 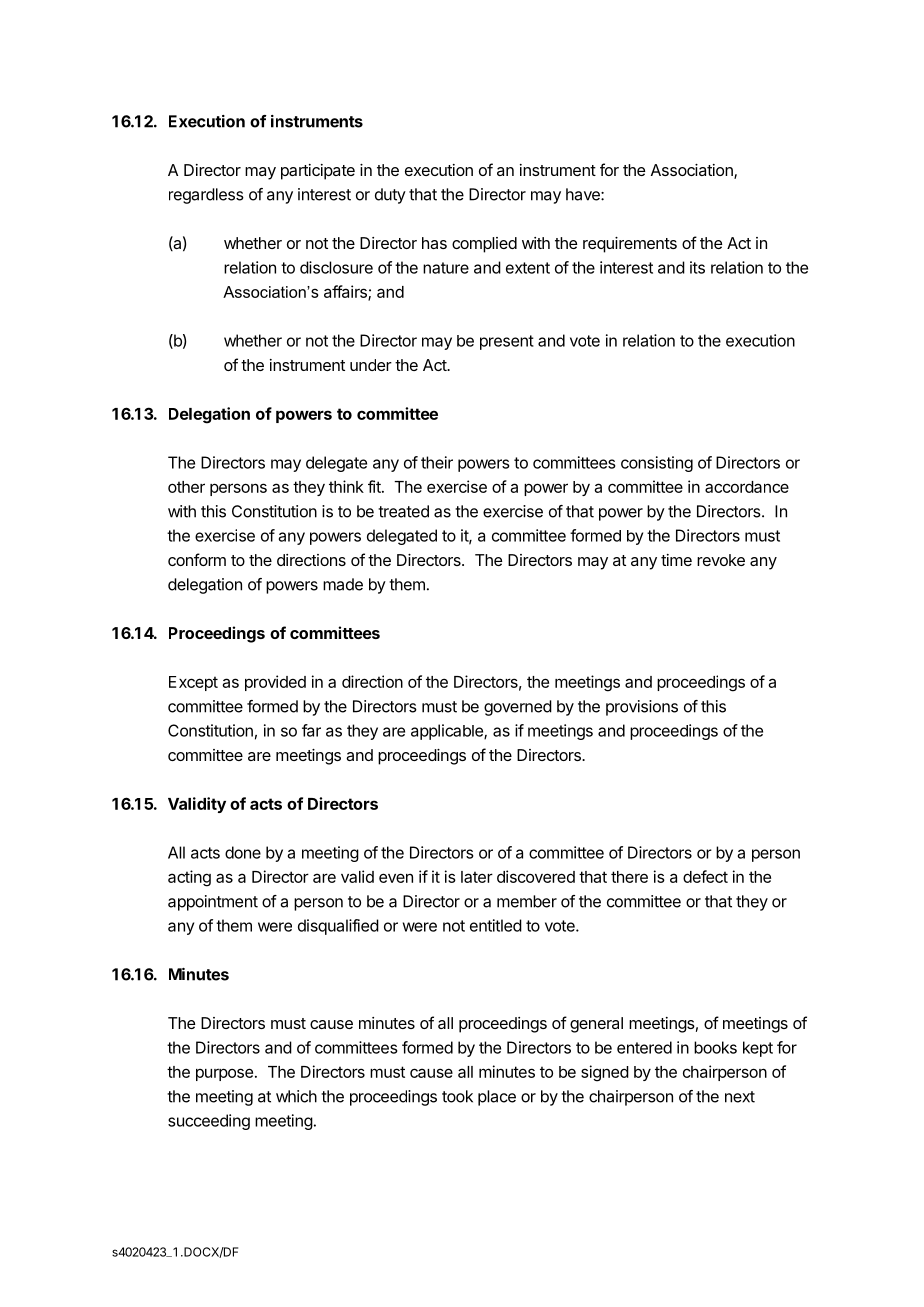 What do you see at coordinates (630, 245) in the screenshot?
I see `requirements` at bounding box center [630, 245].
